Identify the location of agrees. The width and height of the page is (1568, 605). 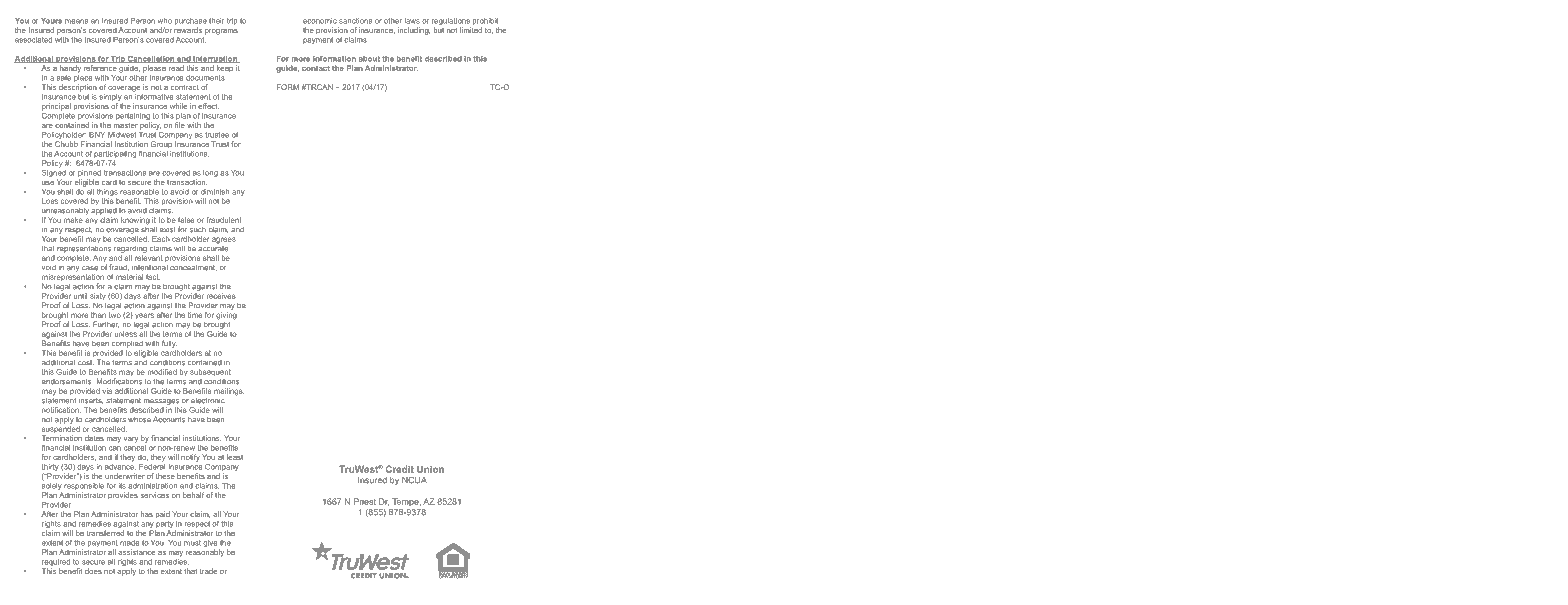
(224, 240).
